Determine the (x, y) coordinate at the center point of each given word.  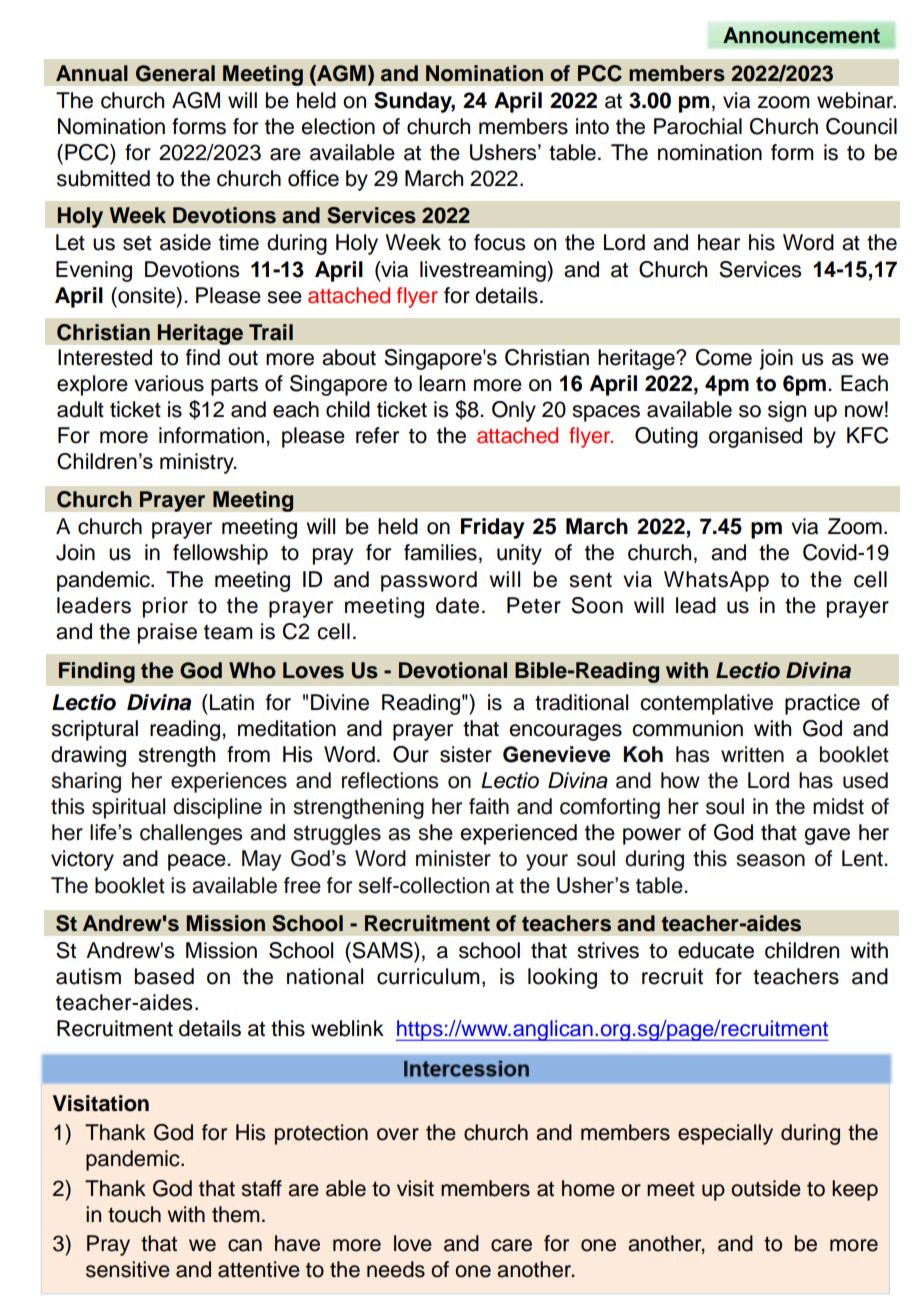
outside (766, 1188)
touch (134, 1214)
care (511, 1245)
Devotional (453, 670)
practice (822, 704)
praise (167, 633)
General (175, 73)
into (592, 126)
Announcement (801, 35)
